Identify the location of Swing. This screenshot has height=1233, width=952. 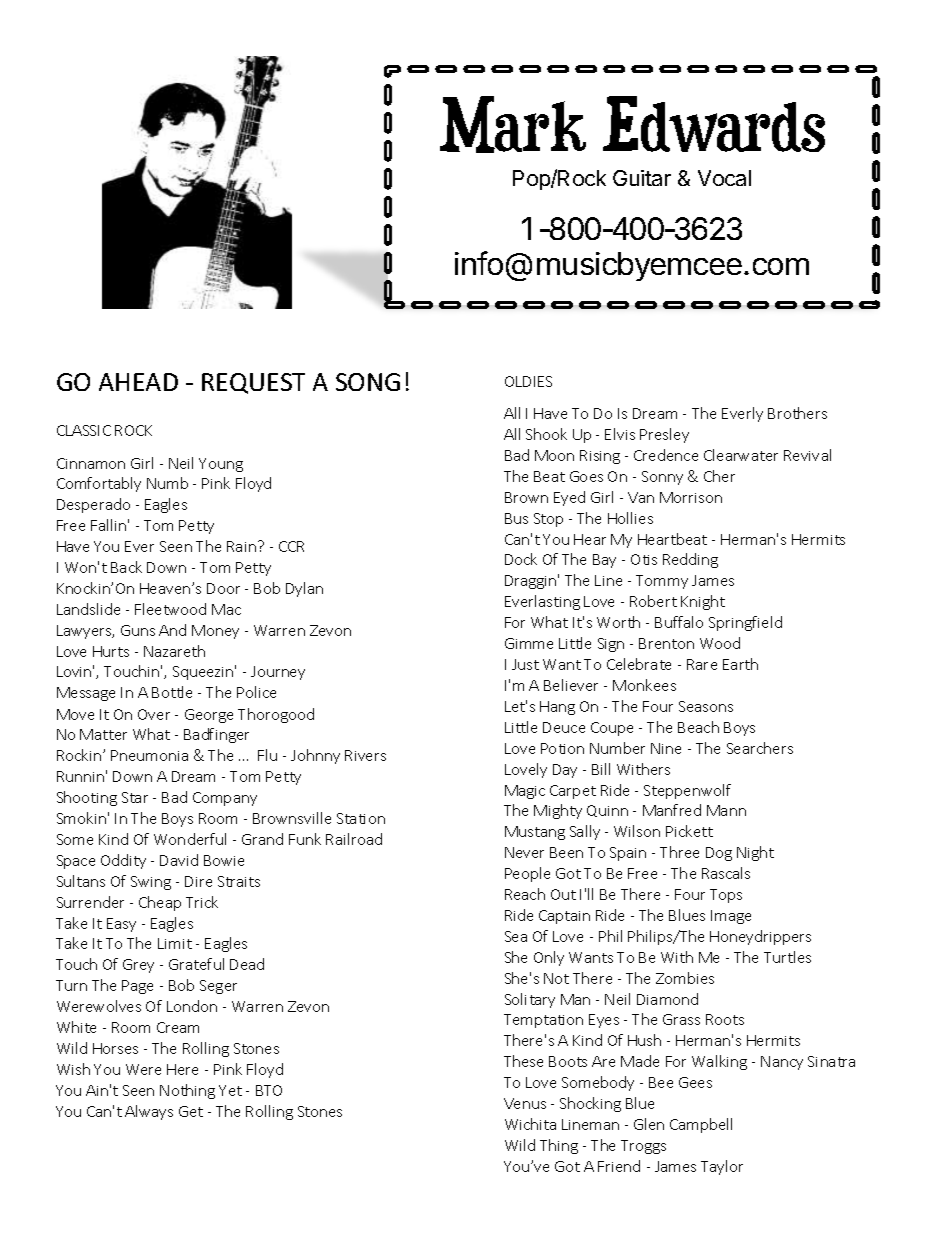
(151, 883).
